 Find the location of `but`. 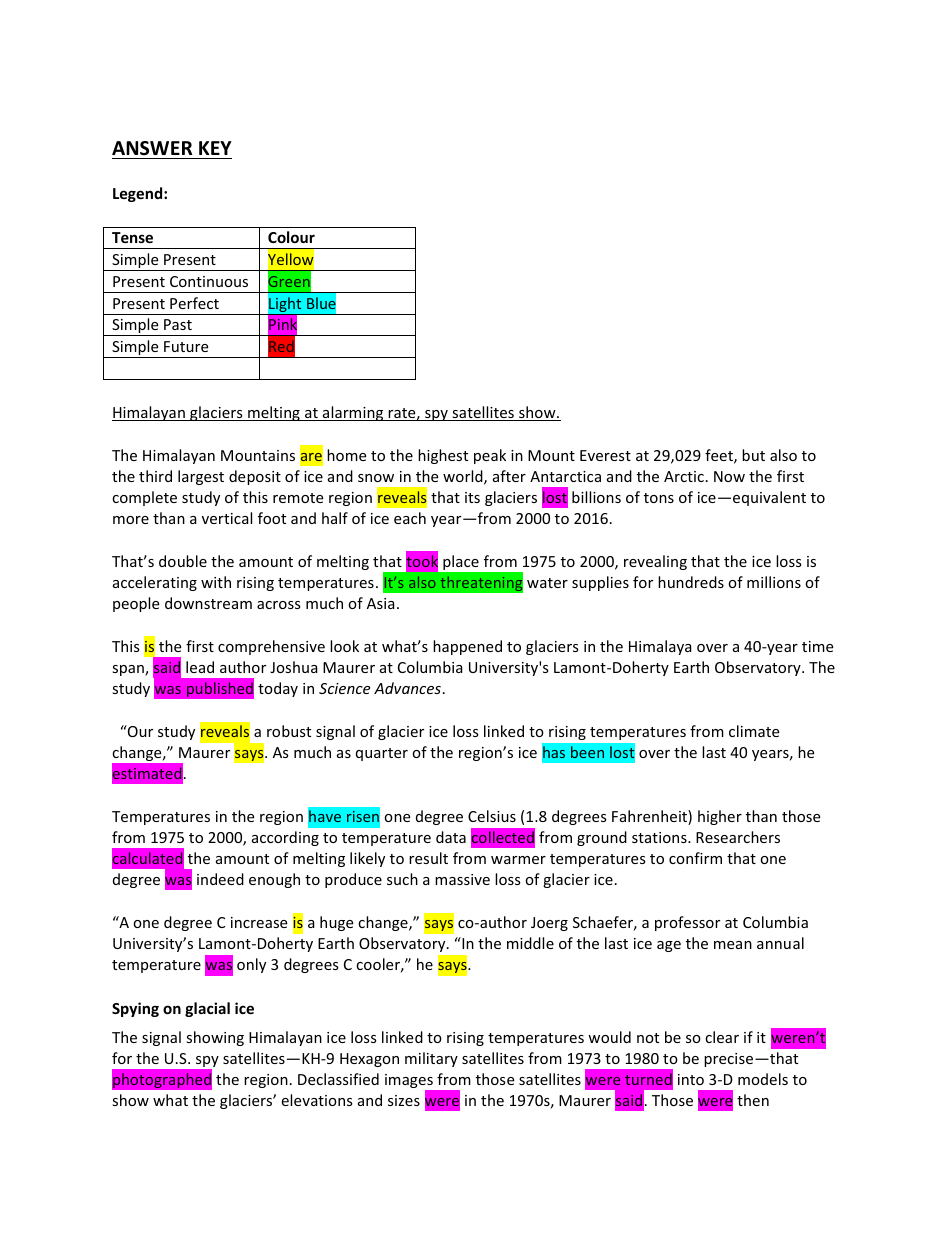

but is located at coordinates (753, 455).
